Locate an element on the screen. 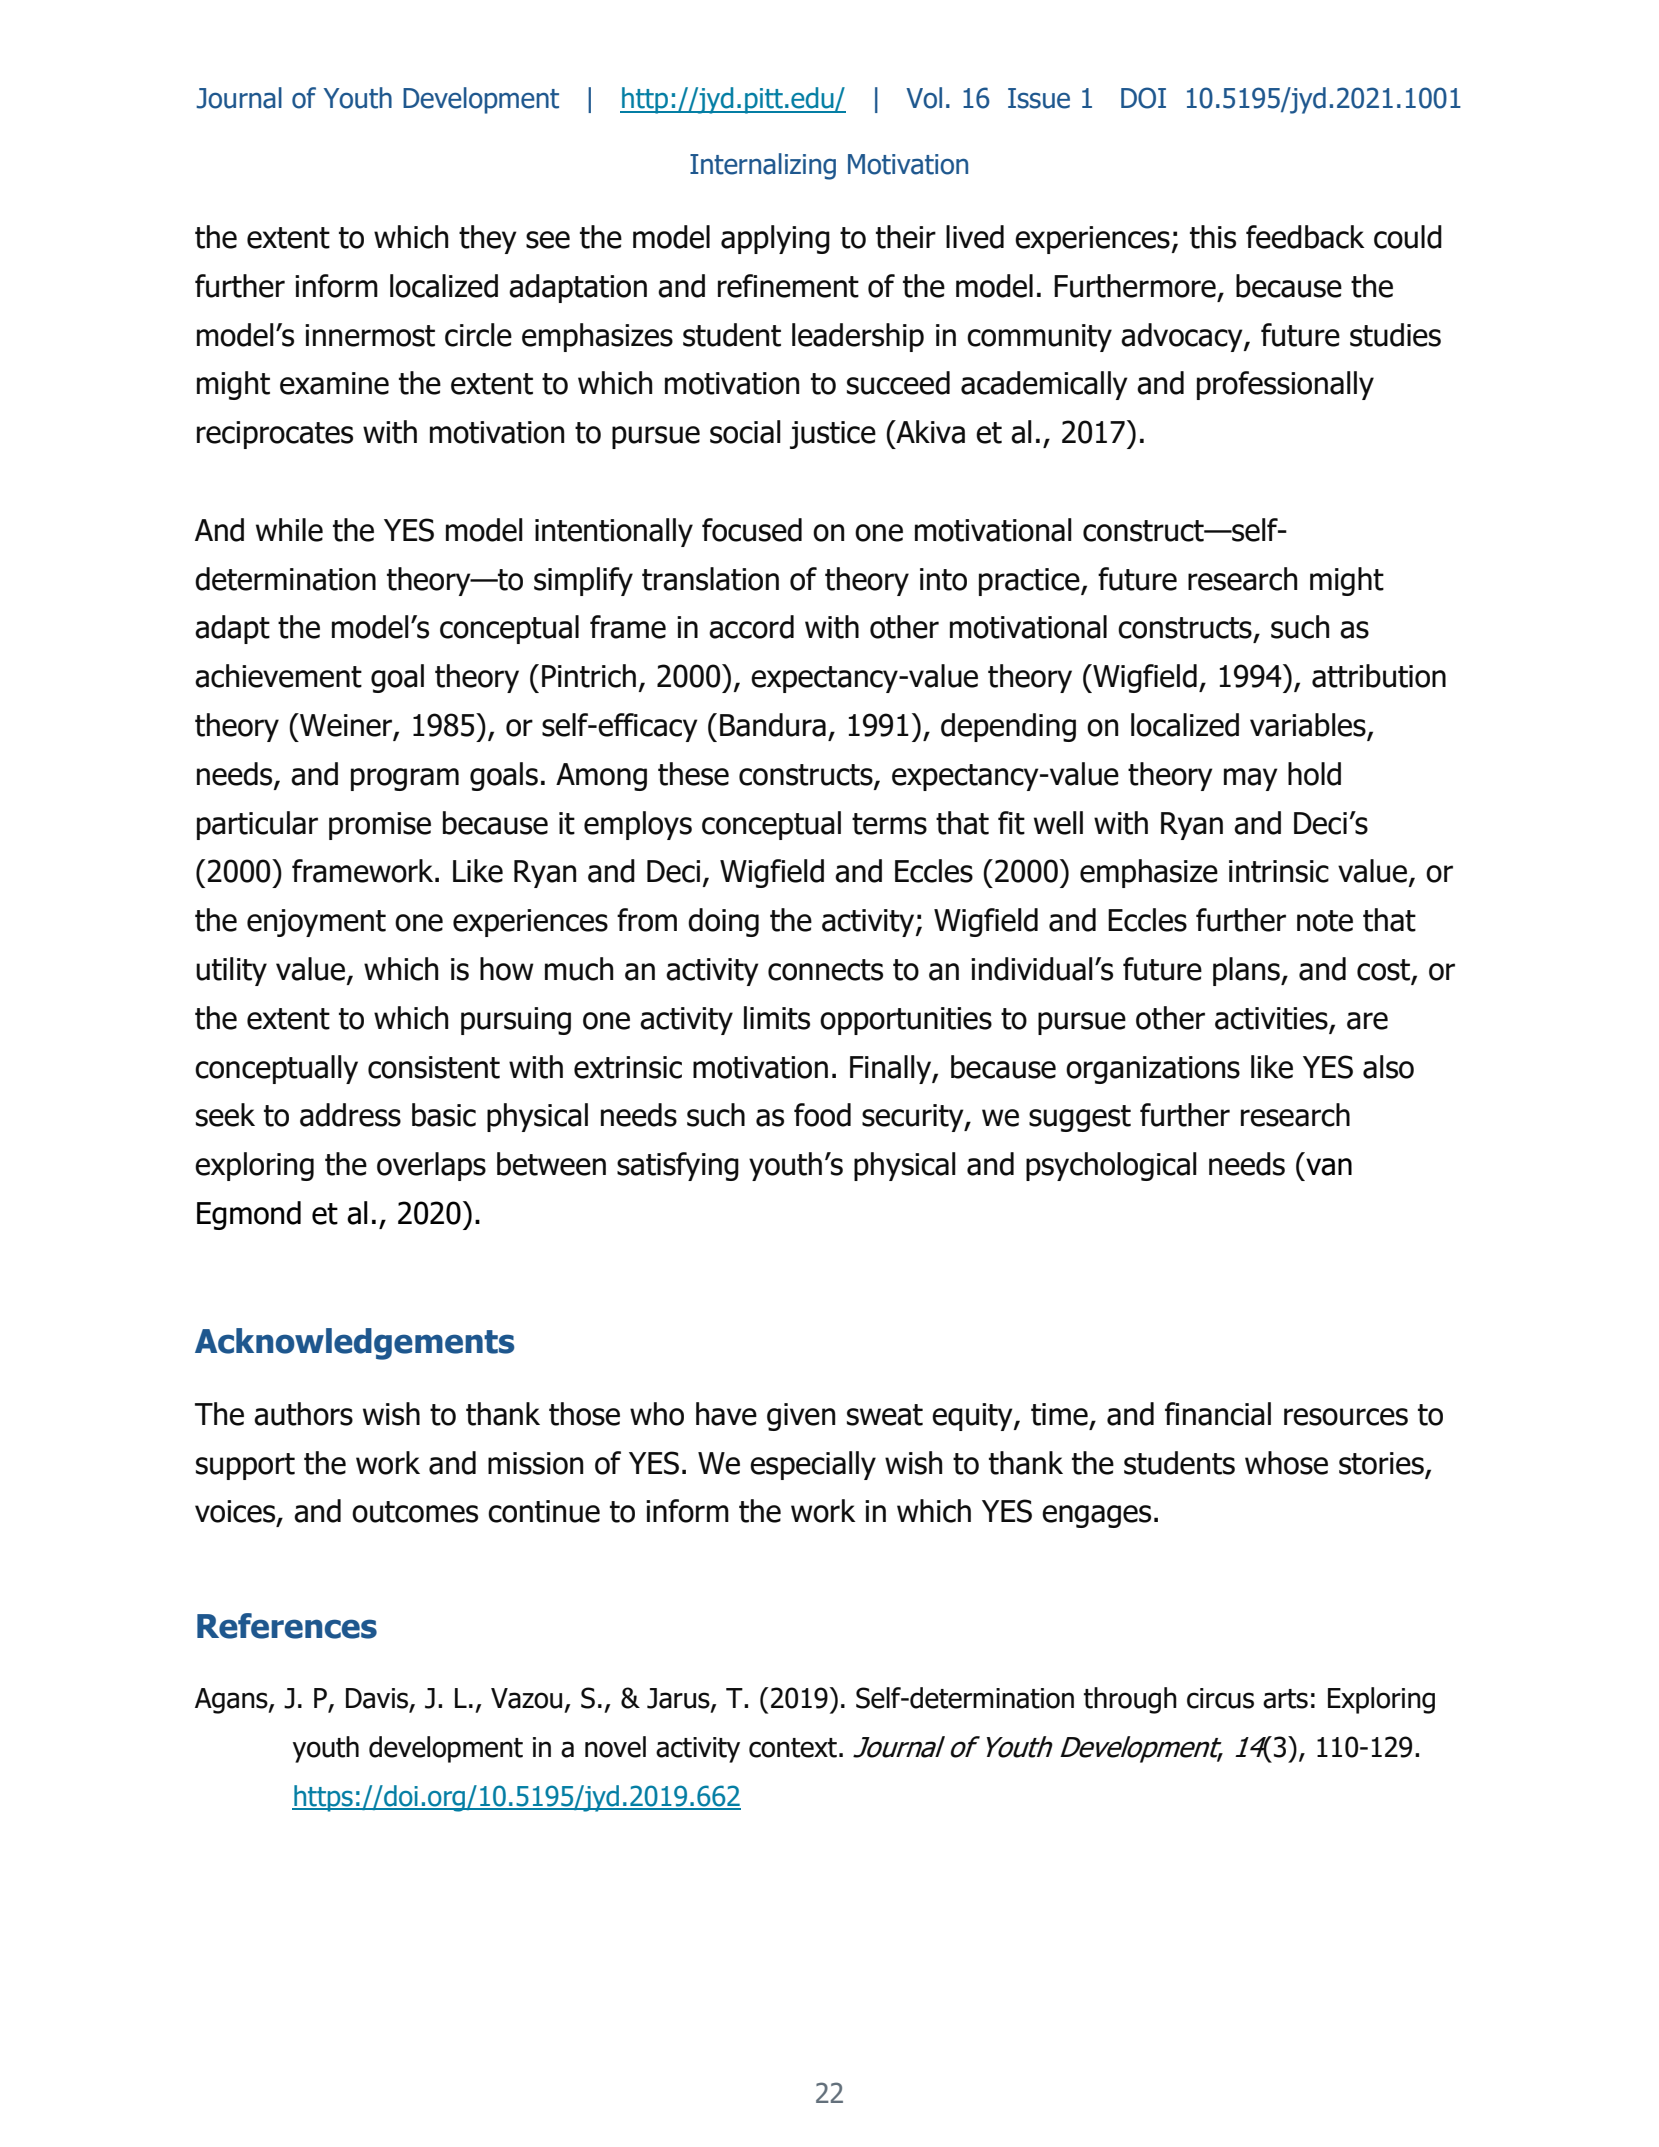  feedback is located at coordinates (1305, 237).
